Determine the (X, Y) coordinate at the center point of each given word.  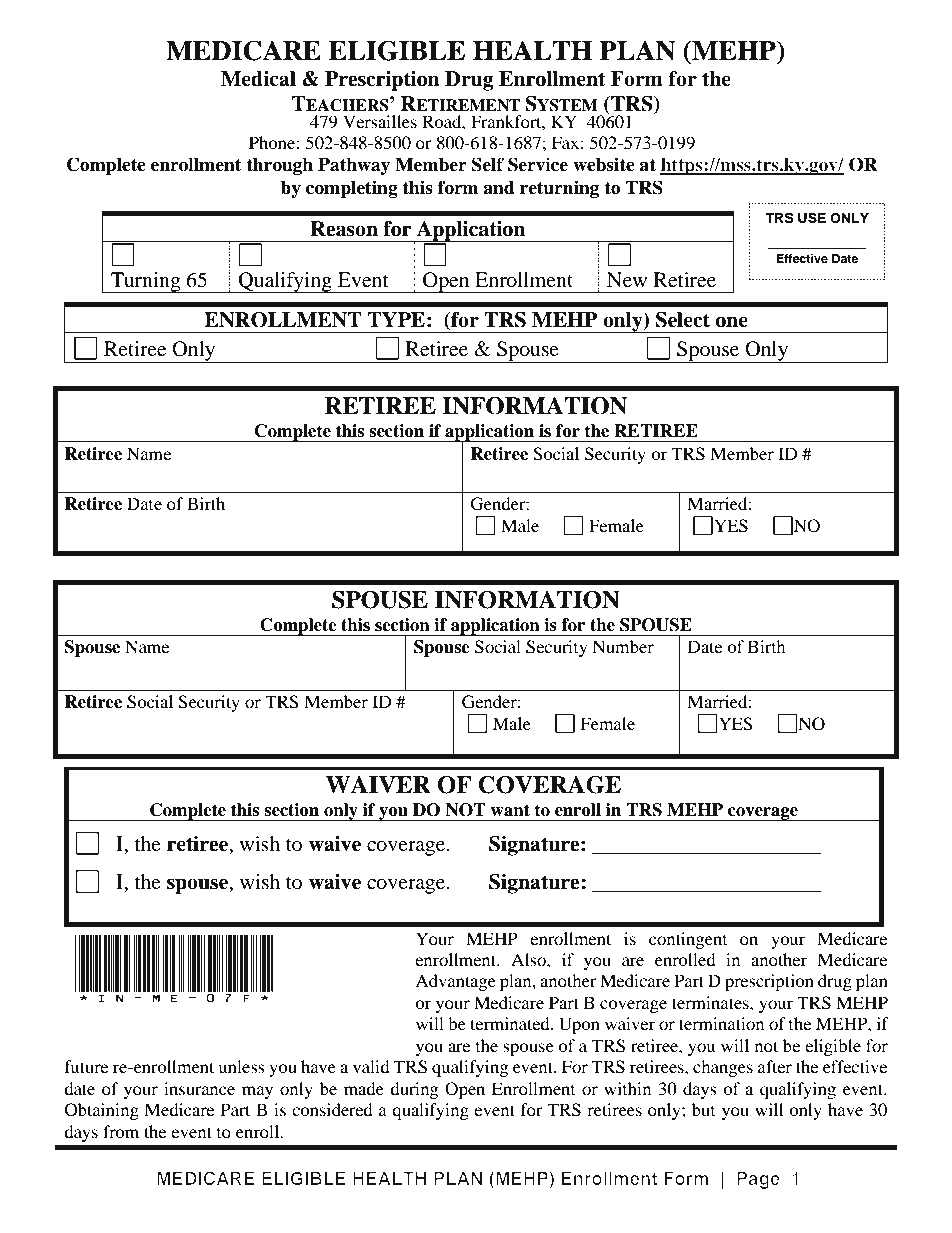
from (121, 1131)
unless (241, 1066)
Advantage (455, 982)
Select (683, 320)
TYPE (396, 319)
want (510, 810)
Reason (344, 229)
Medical (258, 79)
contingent (688, 940)
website (604, 164)
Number (623, 646)
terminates (711, 1002)
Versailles (380, 121)
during (414, 1090)
